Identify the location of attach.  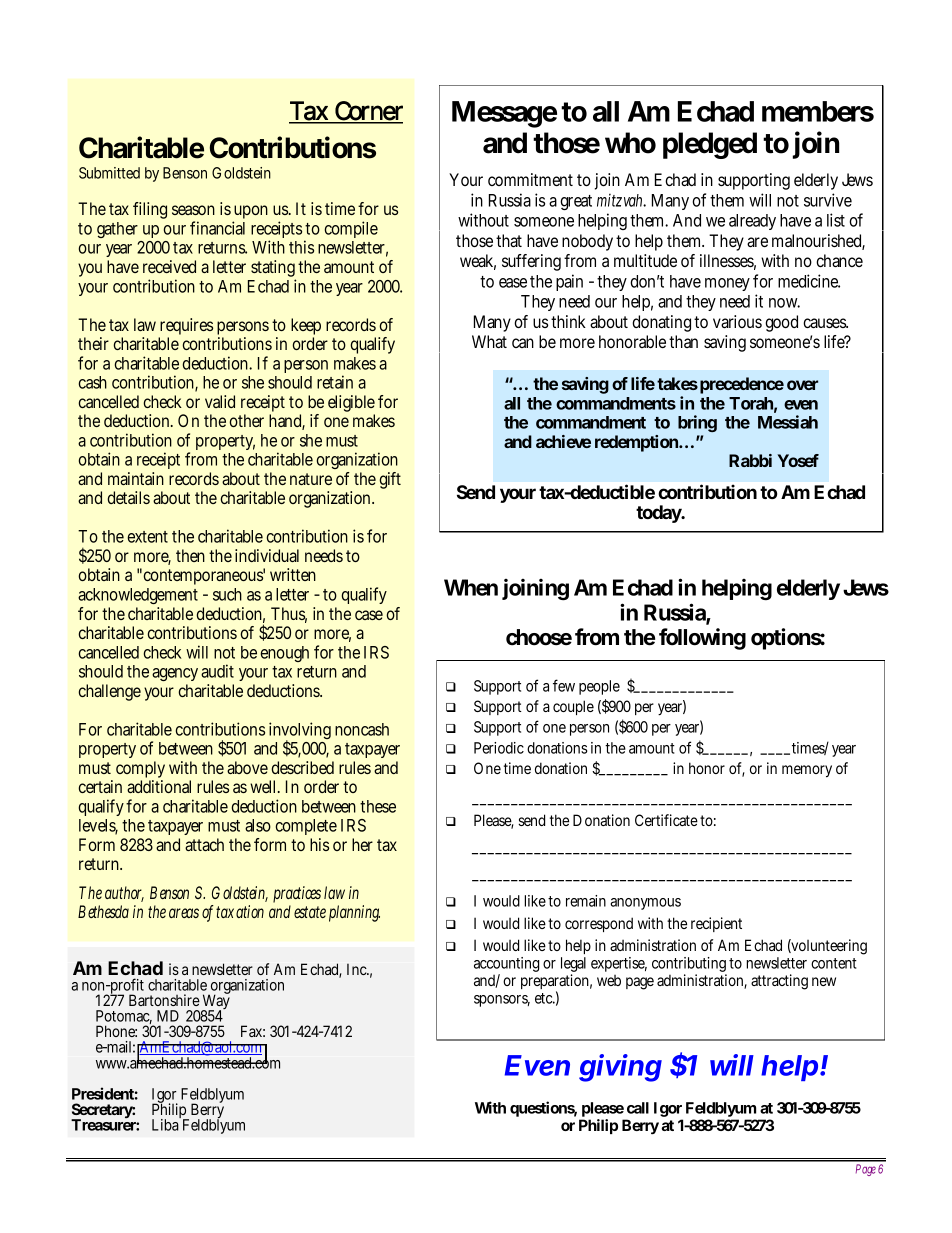
(204, 844).
